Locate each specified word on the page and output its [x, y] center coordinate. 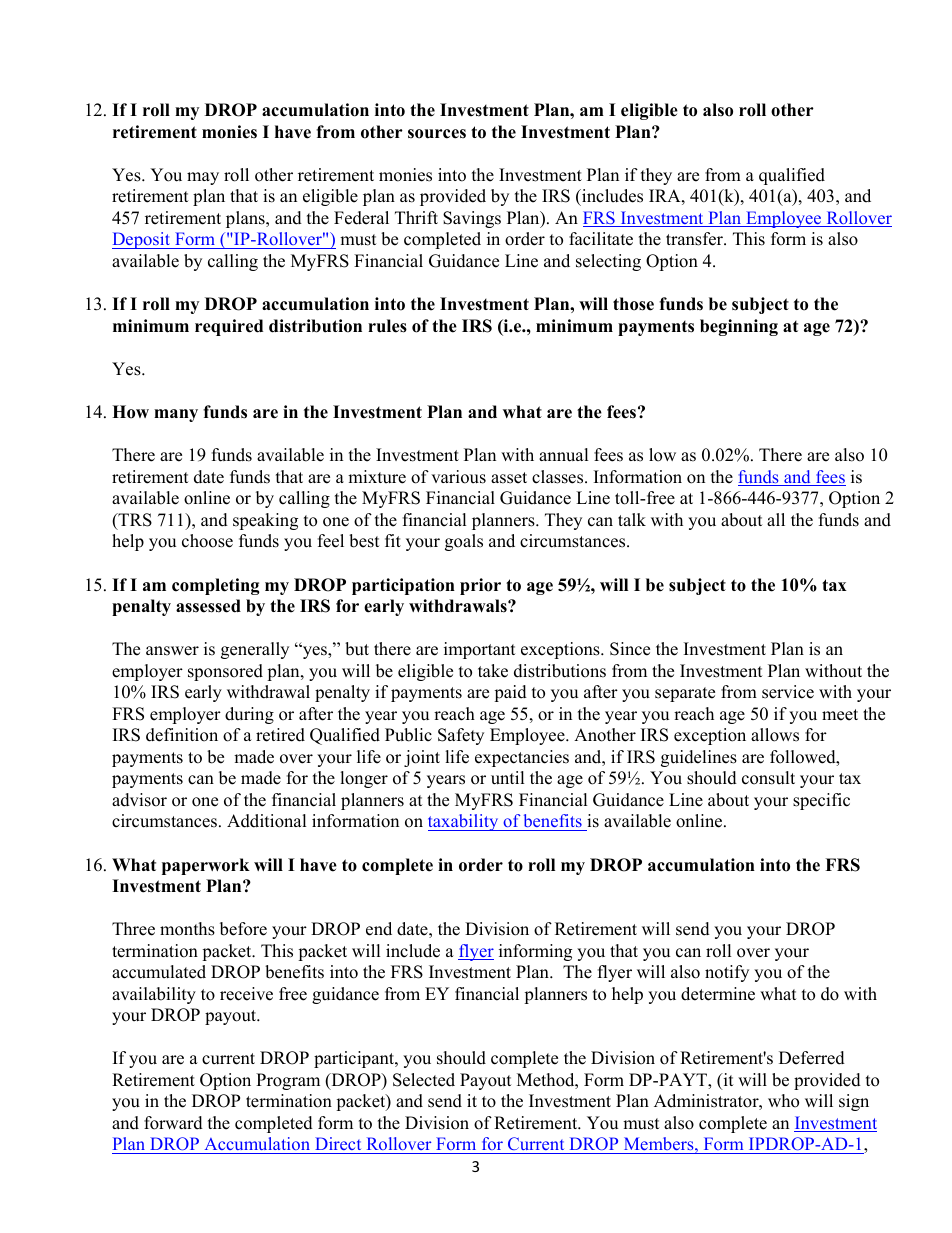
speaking [265, 521]
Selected [424, 1080]
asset [509, 478]
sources [437, 134]
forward [173, 1123]
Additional [267, 821]
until [508, 778]
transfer [696, 239]
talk [632, 519]
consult [768, 778]
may [203, 178]
